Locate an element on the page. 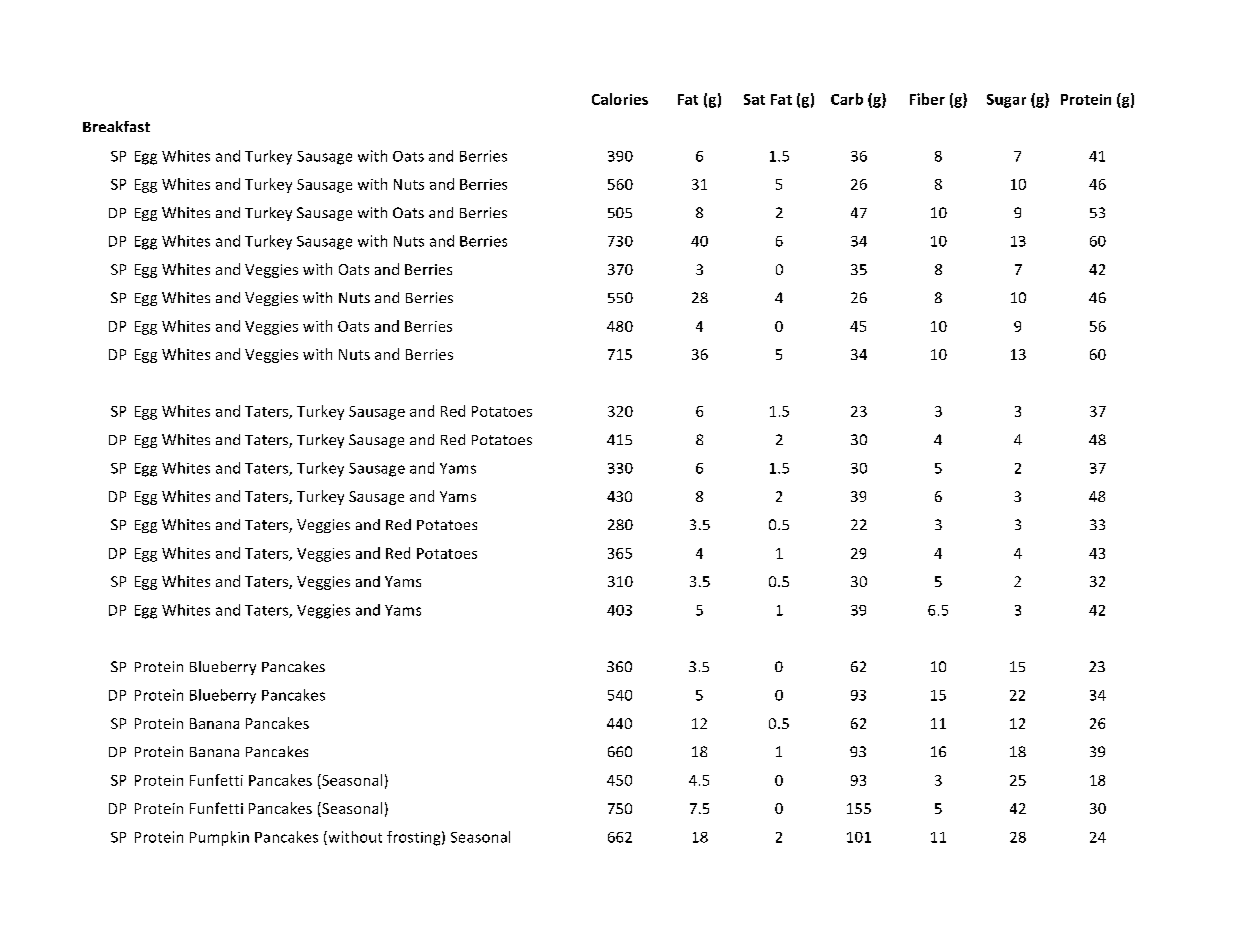 The height and width of the page is (952, 1233). Sugar is located at coordinates (1006, 101).
